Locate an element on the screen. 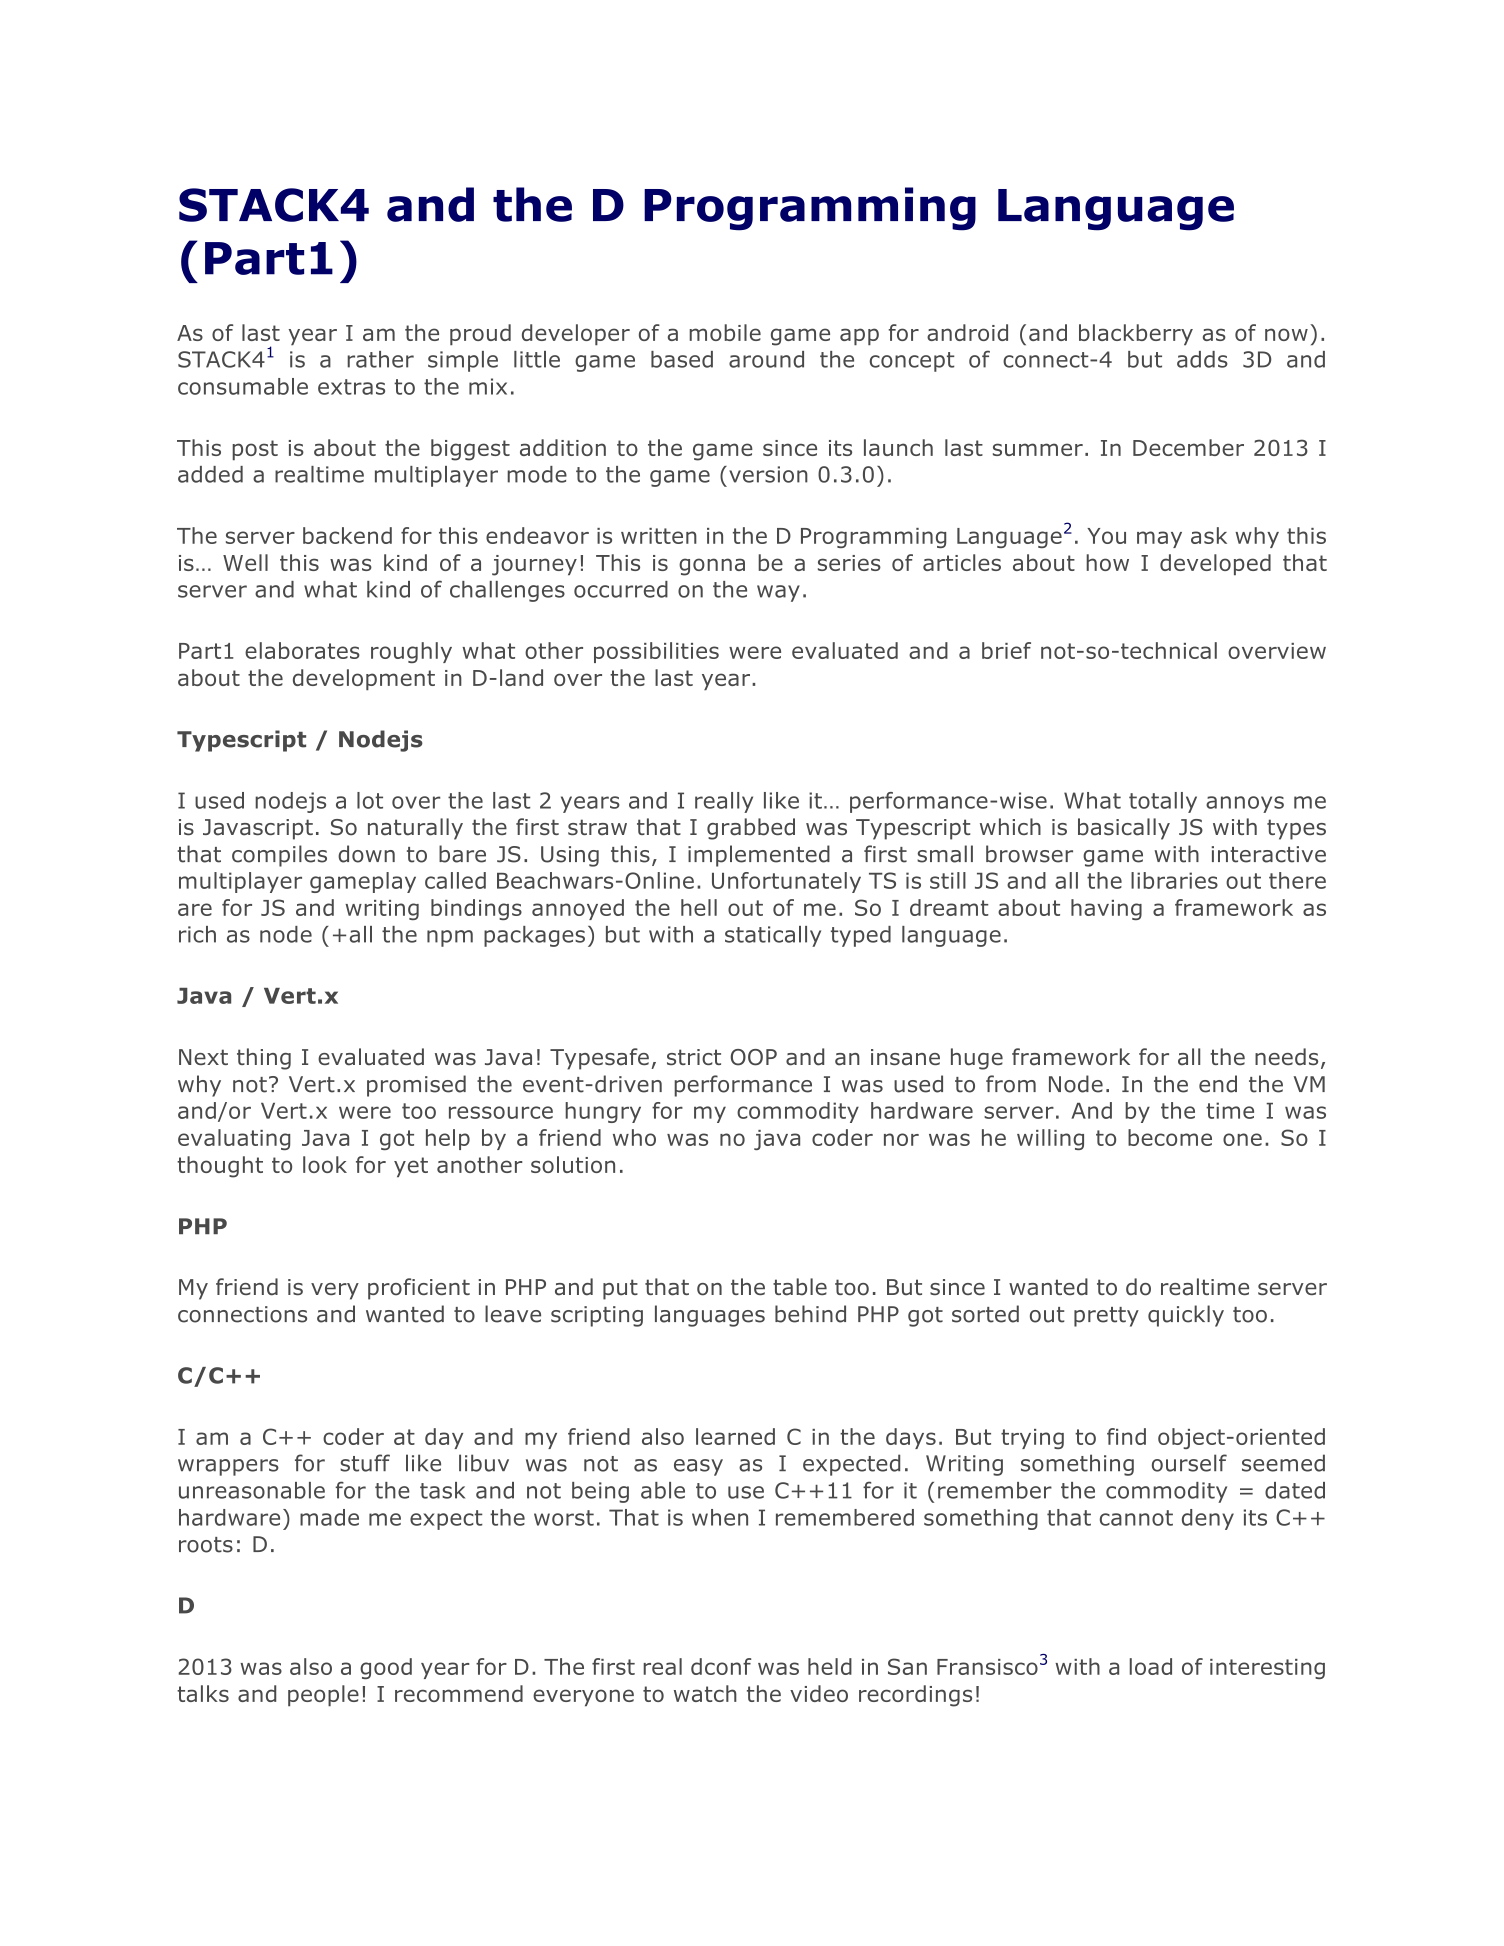 Image resolution: width=1504 pixels, height=1946 pixels. extras is located at coordinates (351, 387).
